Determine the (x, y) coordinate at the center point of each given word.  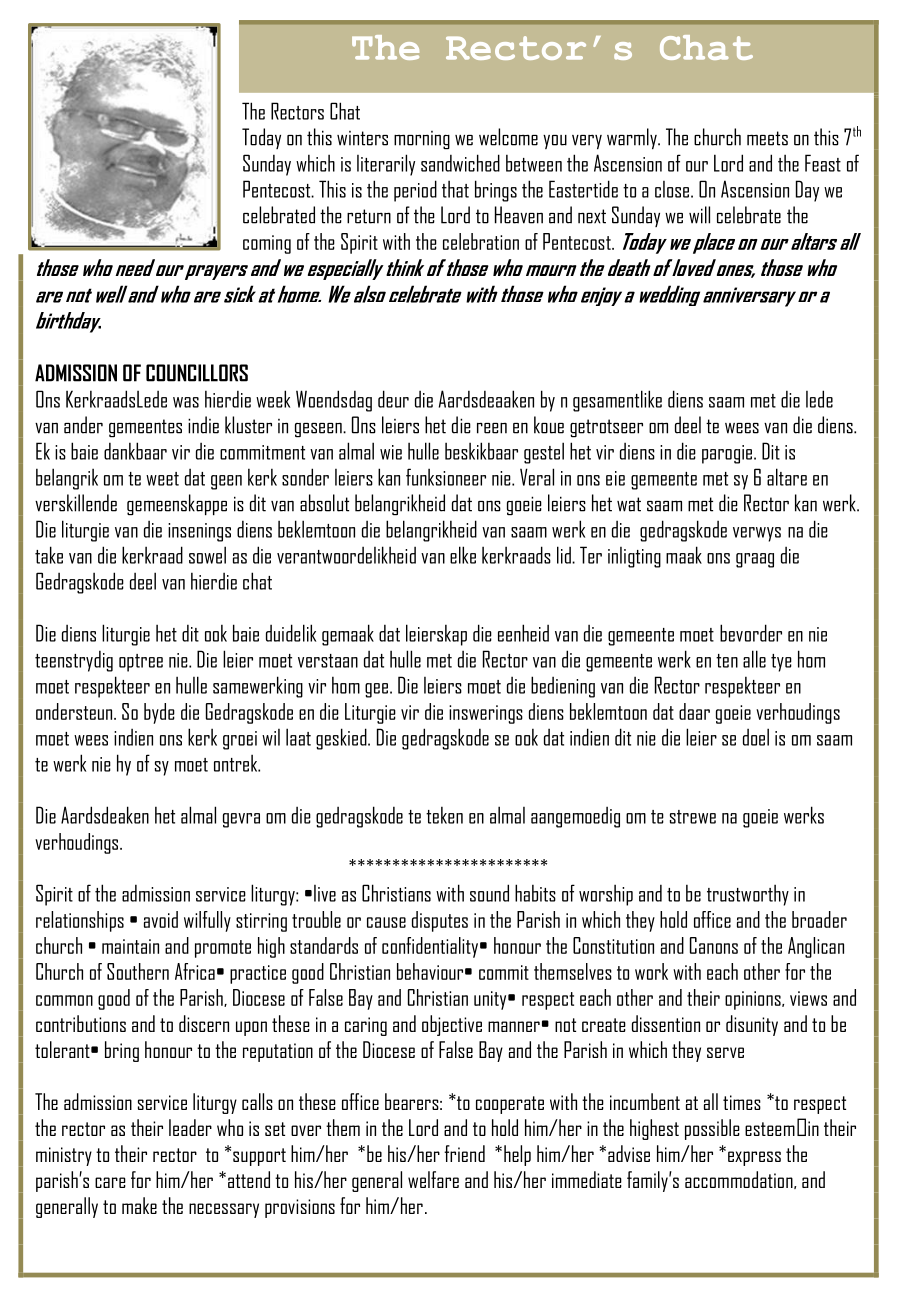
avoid (161, 919)
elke (463, 555)
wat (629, 504)
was (186, 402)
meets (767, 138)
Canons (714, 945)
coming (267, 244)
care (110, 1182)
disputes (440, 921)
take (49, 555)
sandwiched (460, 163)
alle (754, 659)
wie (391, 452)
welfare (433, 1179)
